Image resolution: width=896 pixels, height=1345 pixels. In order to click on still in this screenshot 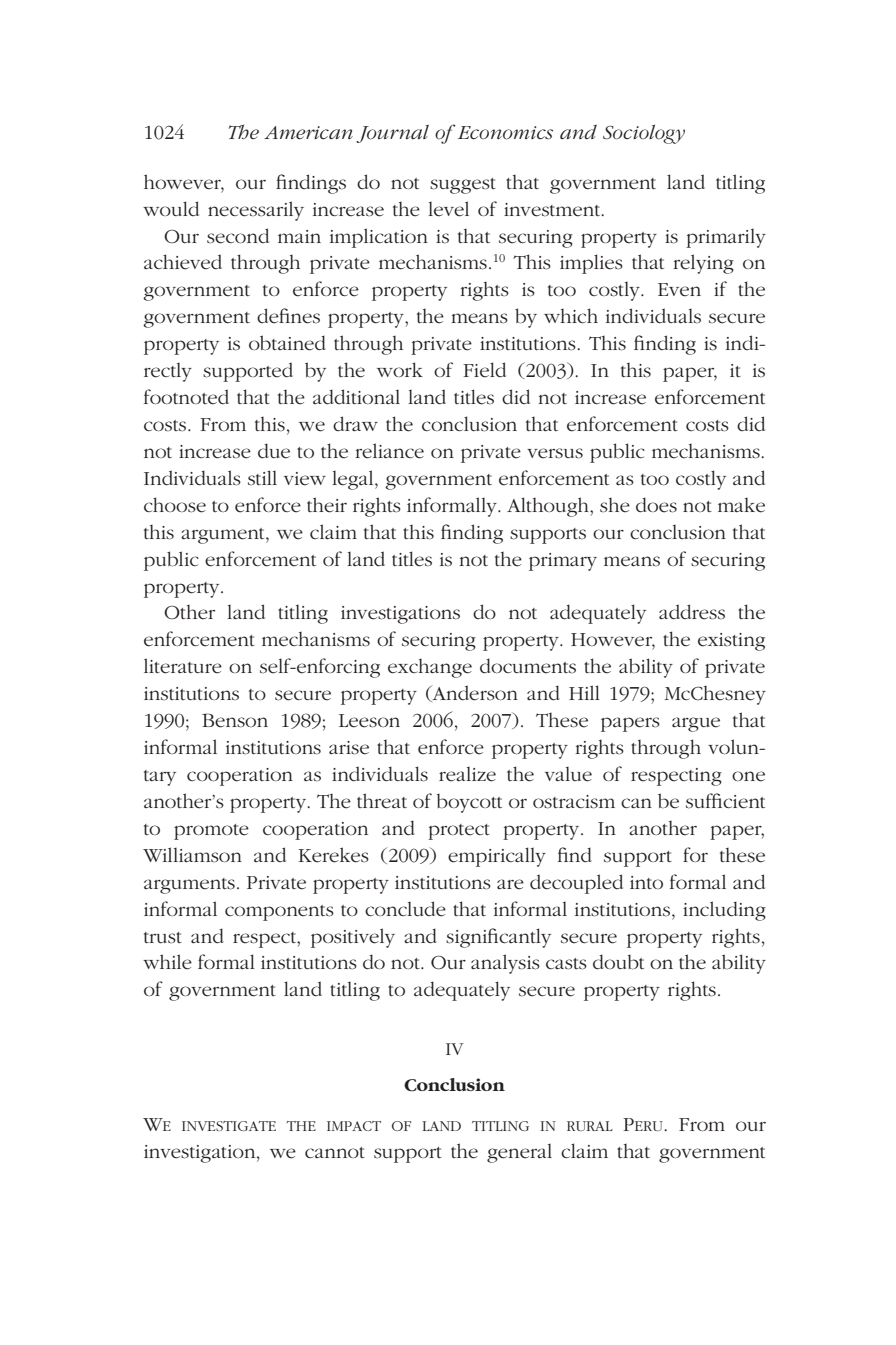, I will do `click(262, 478)`.
